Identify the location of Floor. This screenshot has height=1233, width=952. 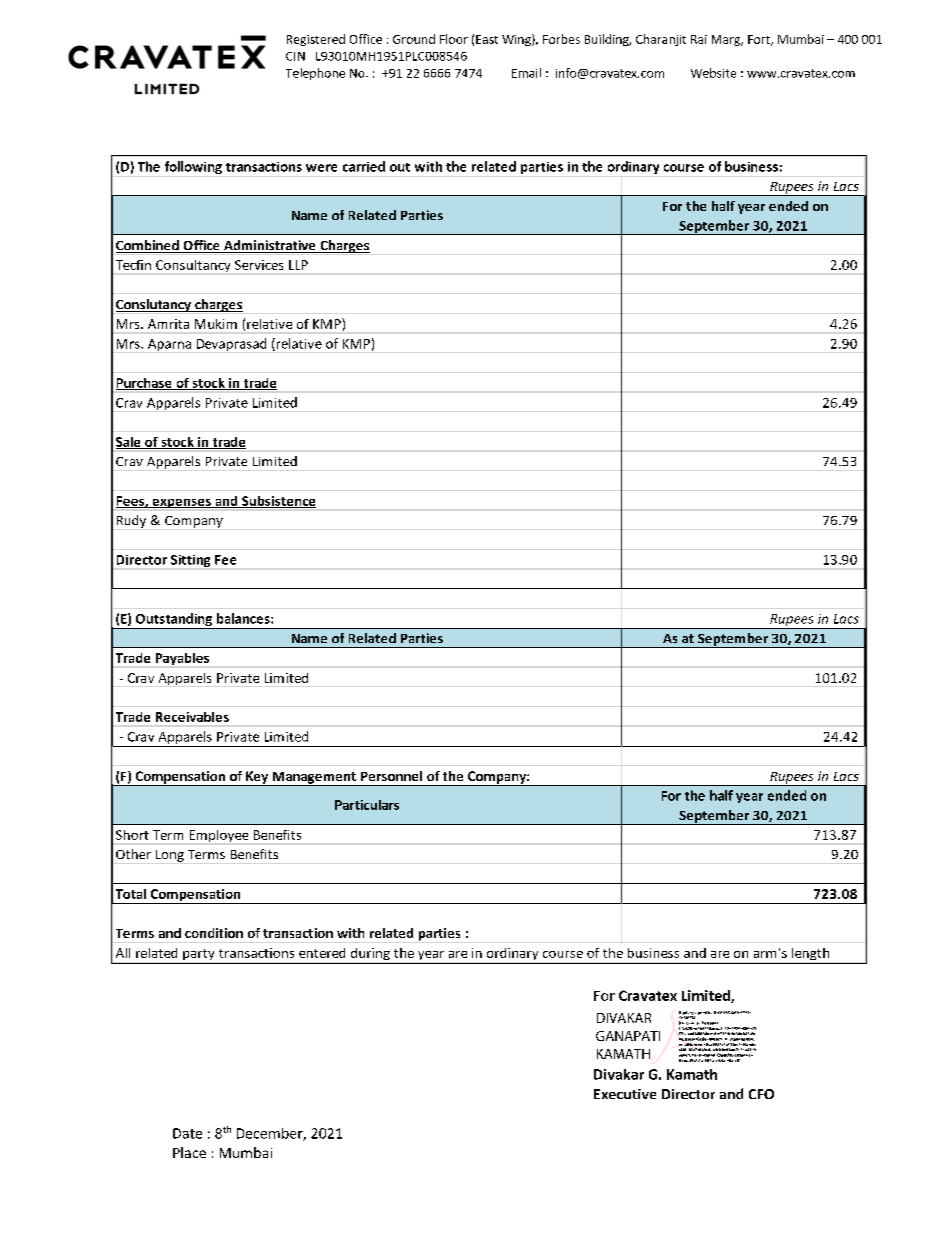
(454, 39).
